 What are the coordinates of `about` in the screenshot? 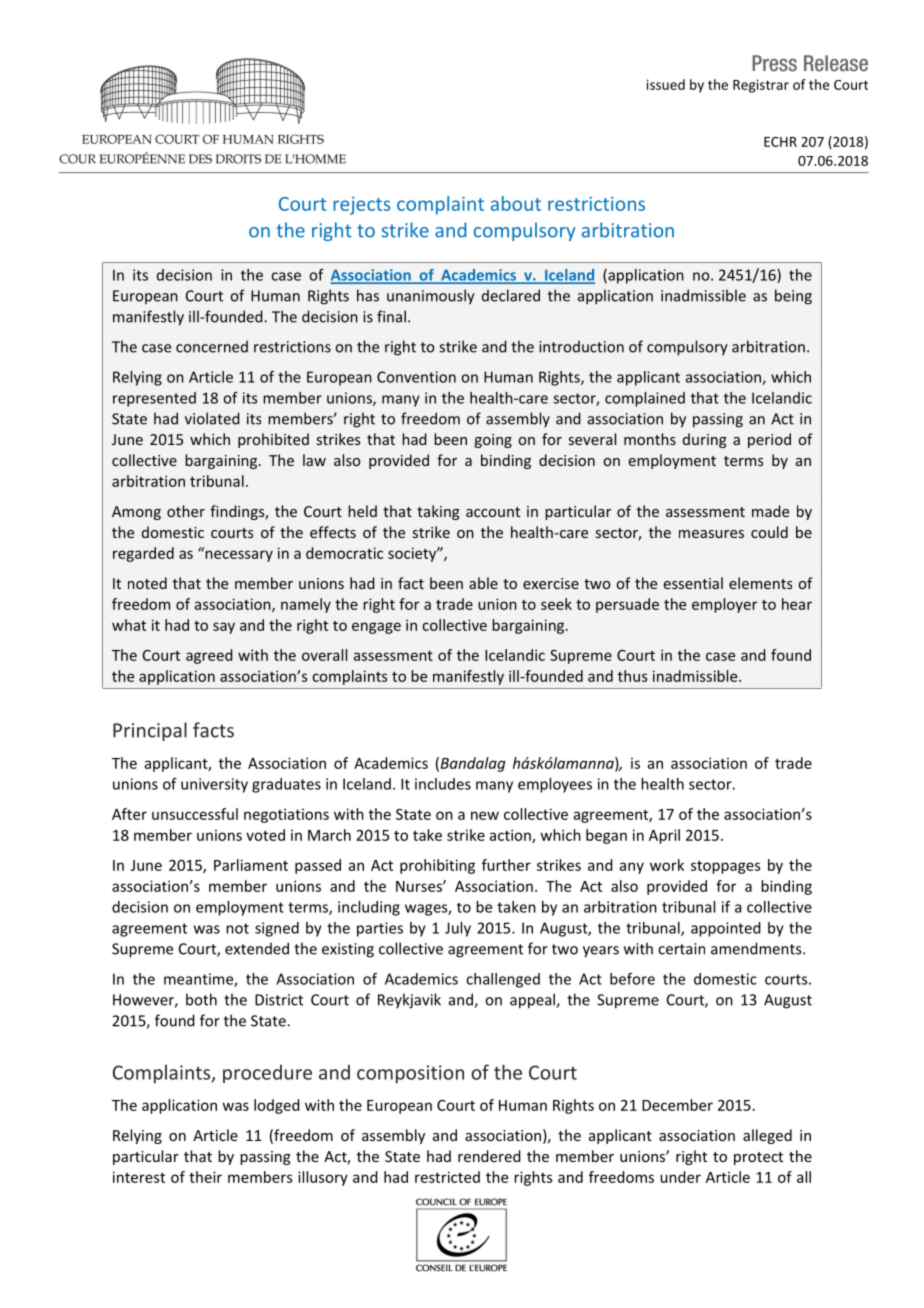 It's located at (516, 203).
